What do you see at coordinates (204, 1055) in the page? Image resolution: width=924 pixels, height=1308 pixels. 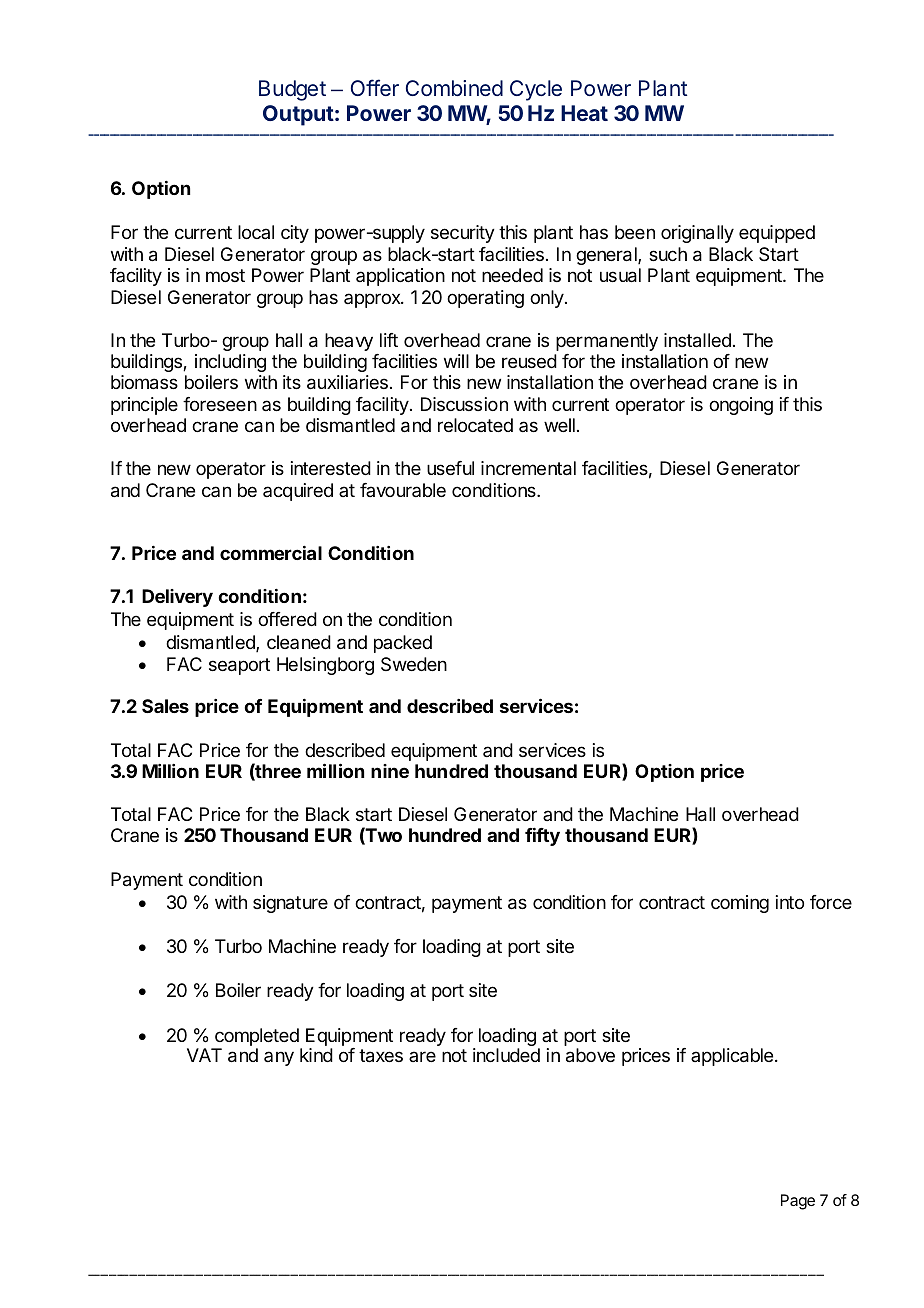 I see `VAT` at bounding box center [204, 1055].
